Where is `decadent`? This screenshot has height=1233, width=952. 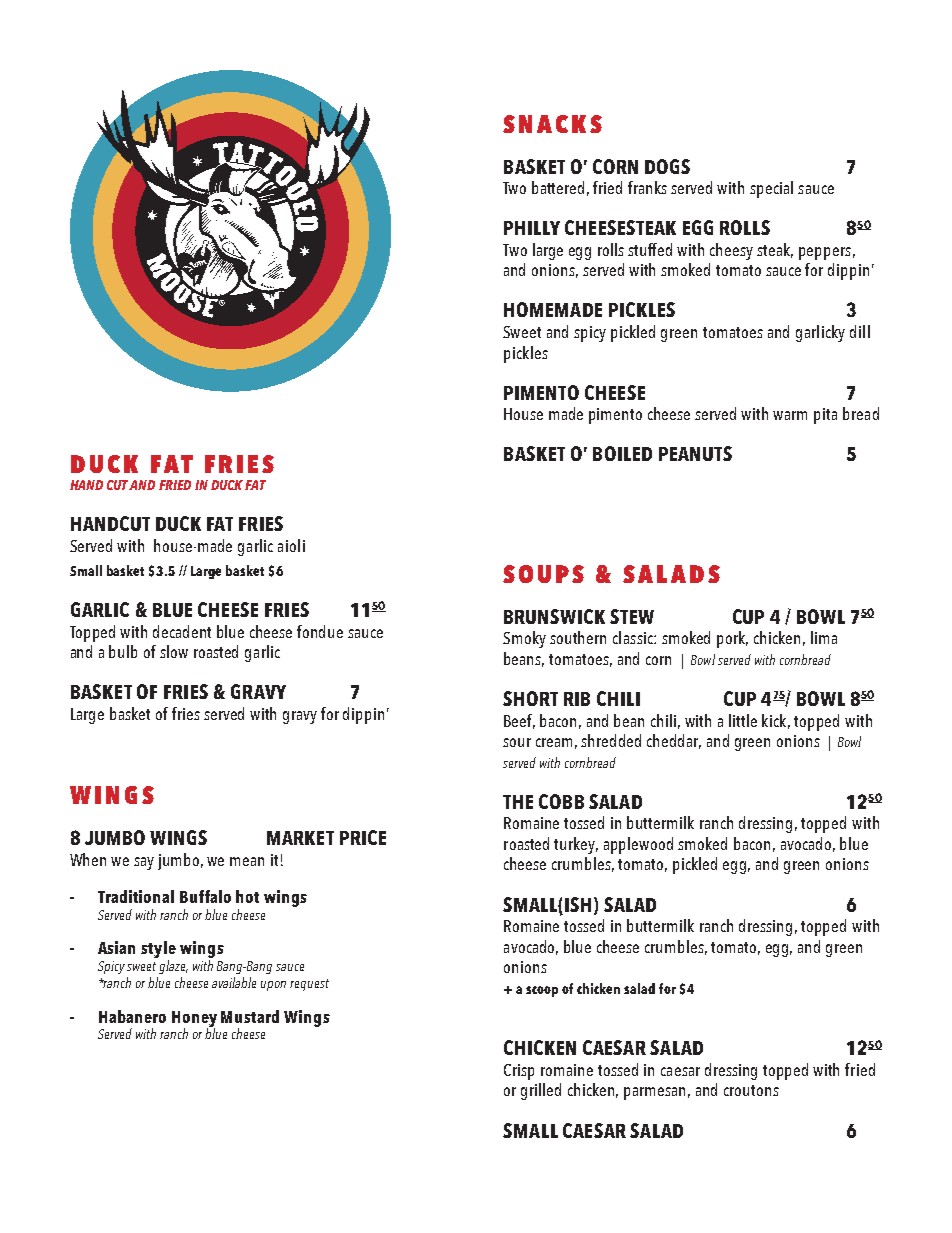
decadent is located at coordinates (182, 631).
